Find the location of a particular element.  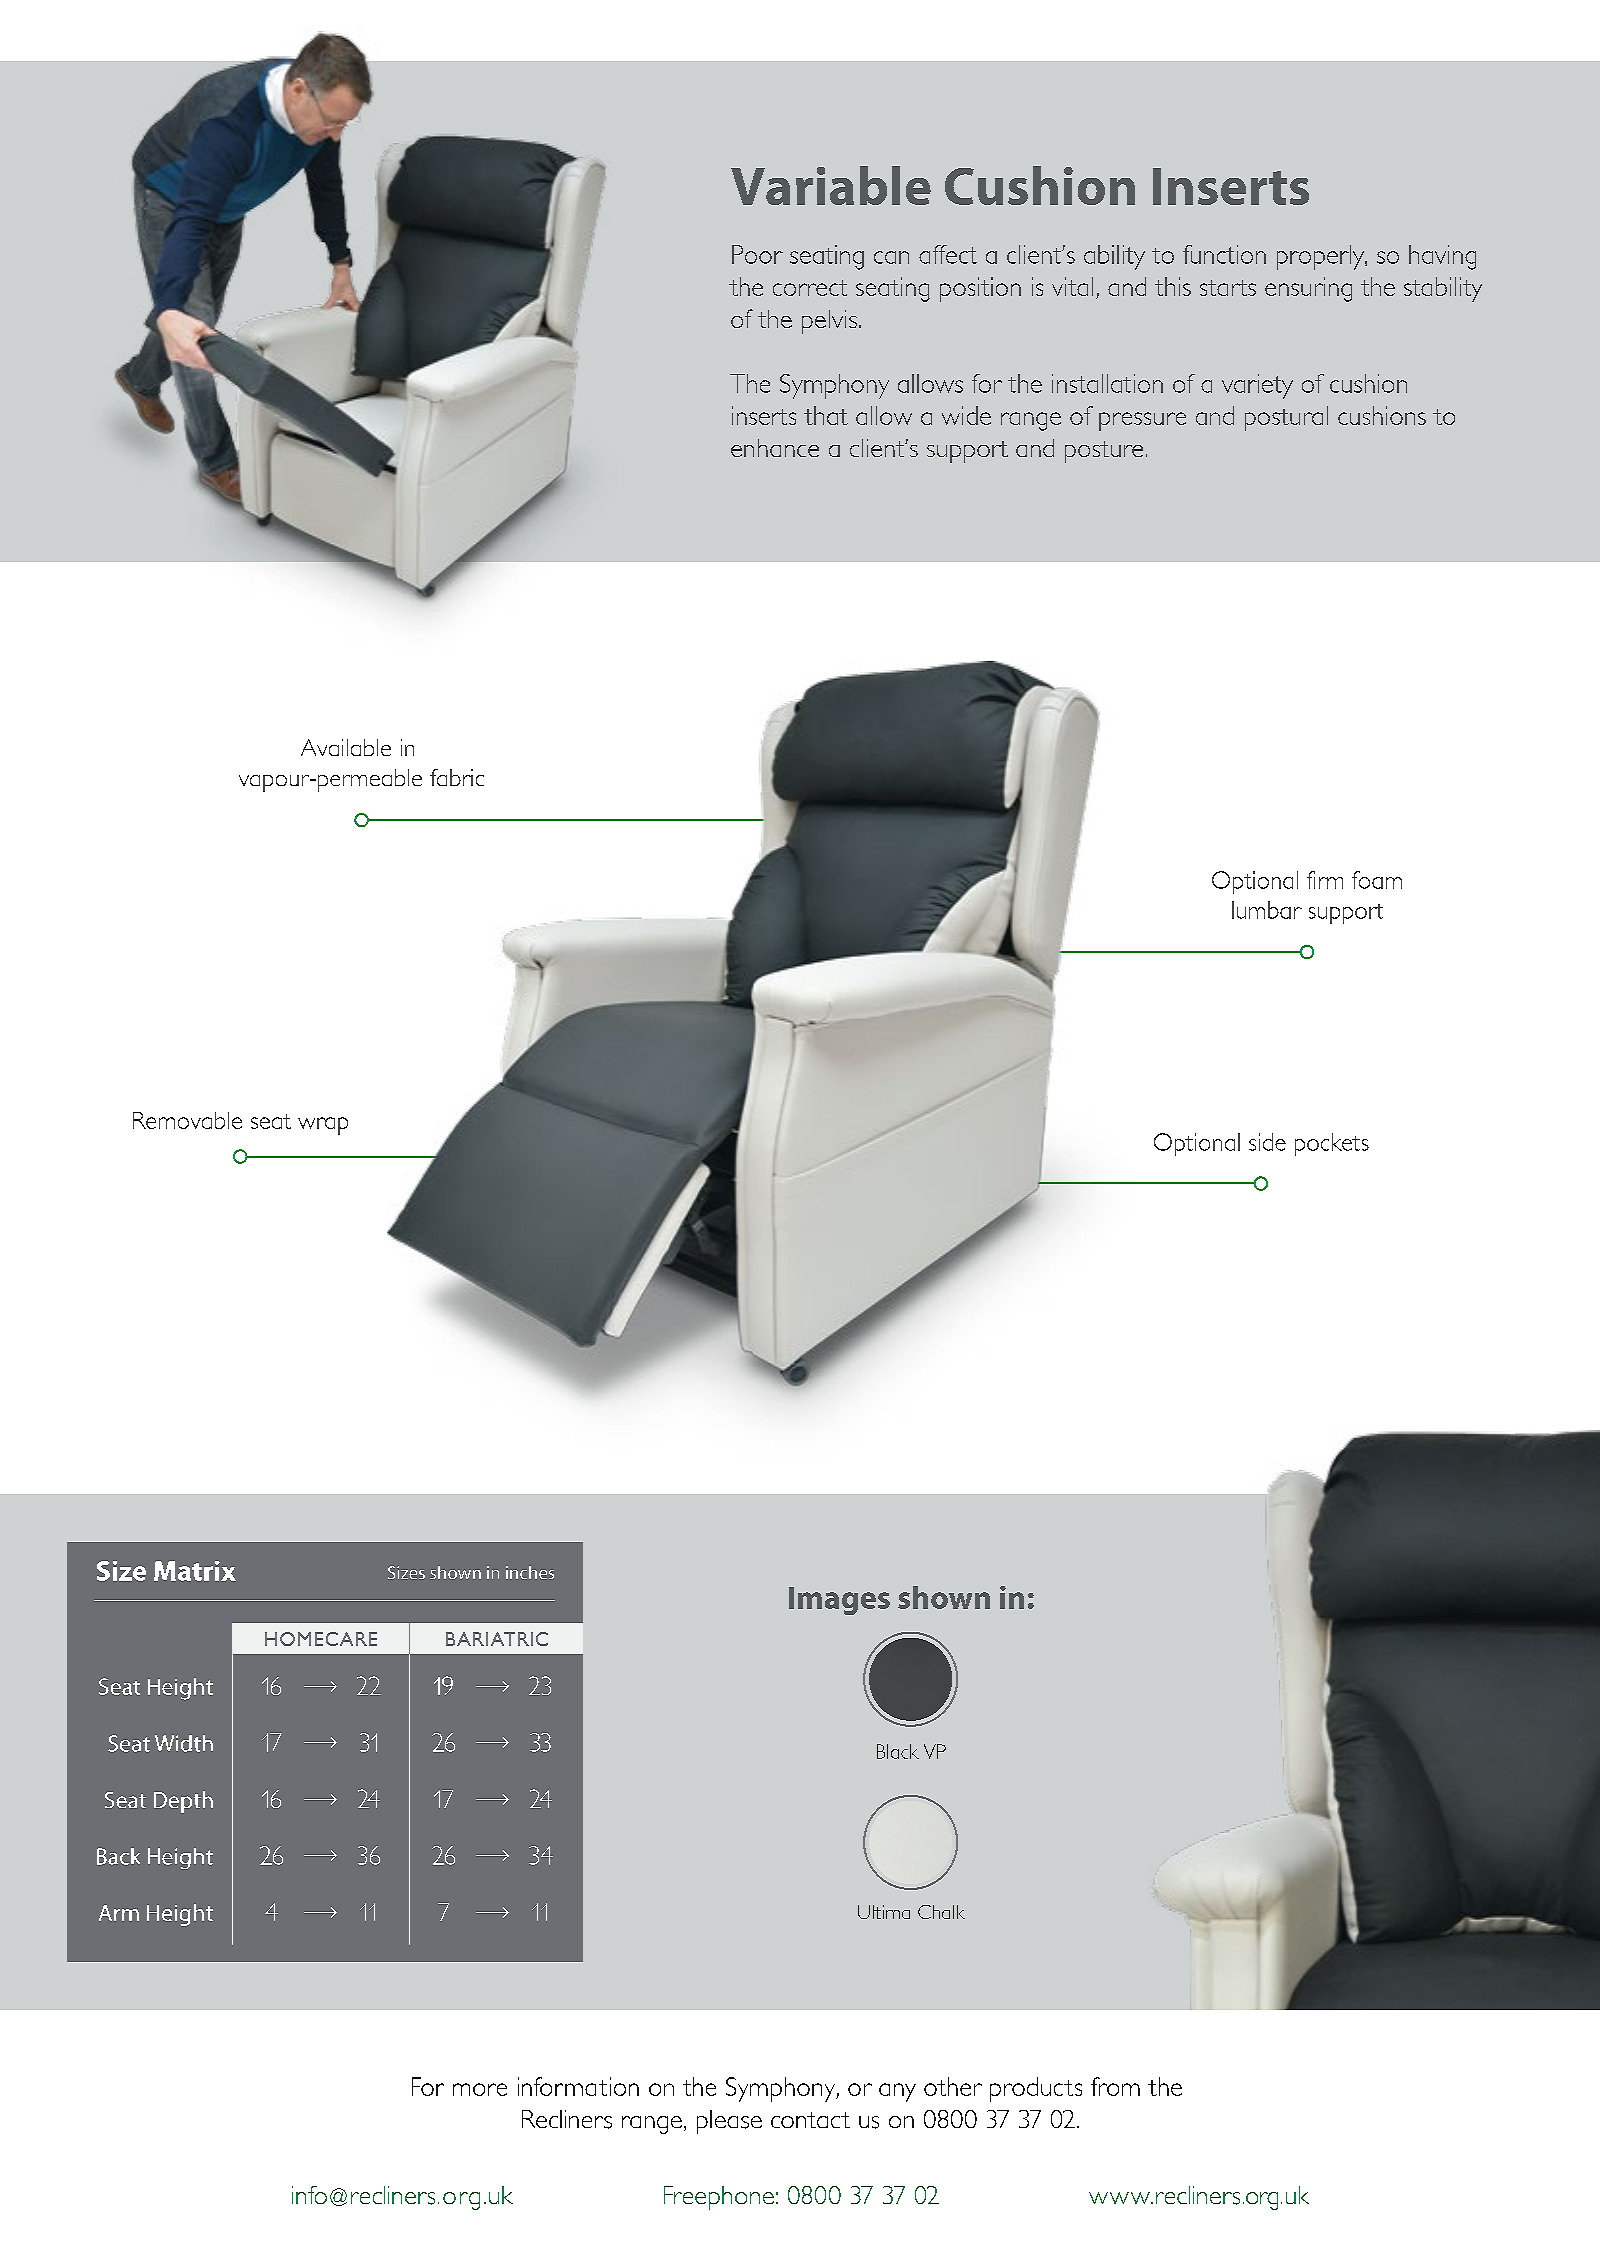

side is located at coordinates (1267, 1142).
